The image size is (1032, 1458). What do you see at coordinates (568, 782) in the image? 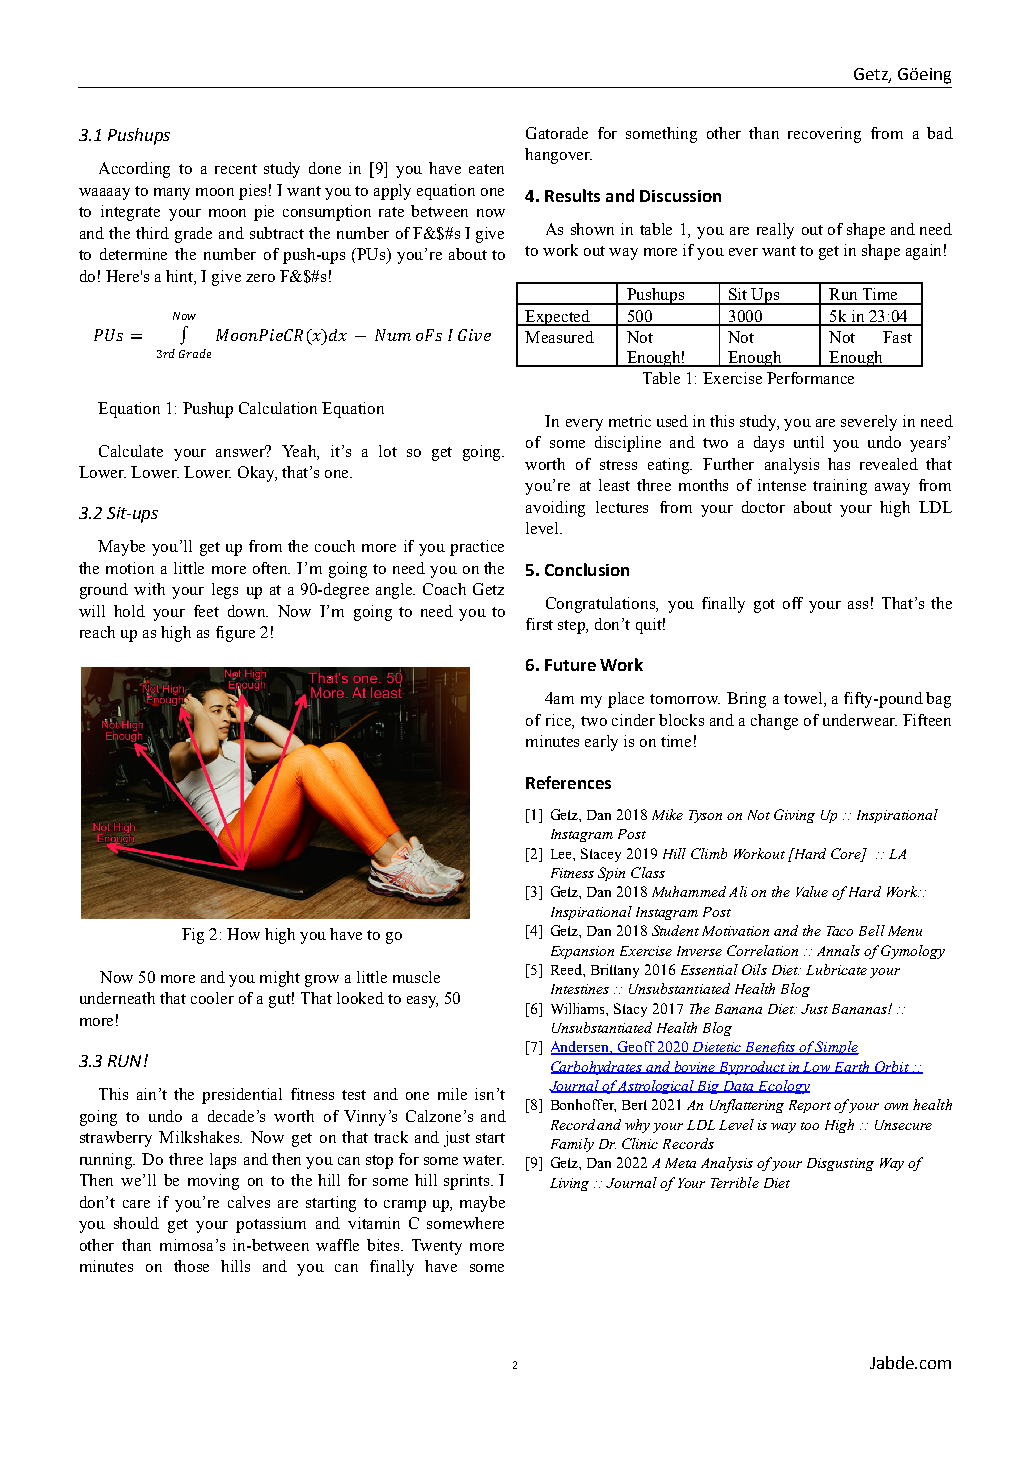
I see `References` at bounding box center [568, 782].
